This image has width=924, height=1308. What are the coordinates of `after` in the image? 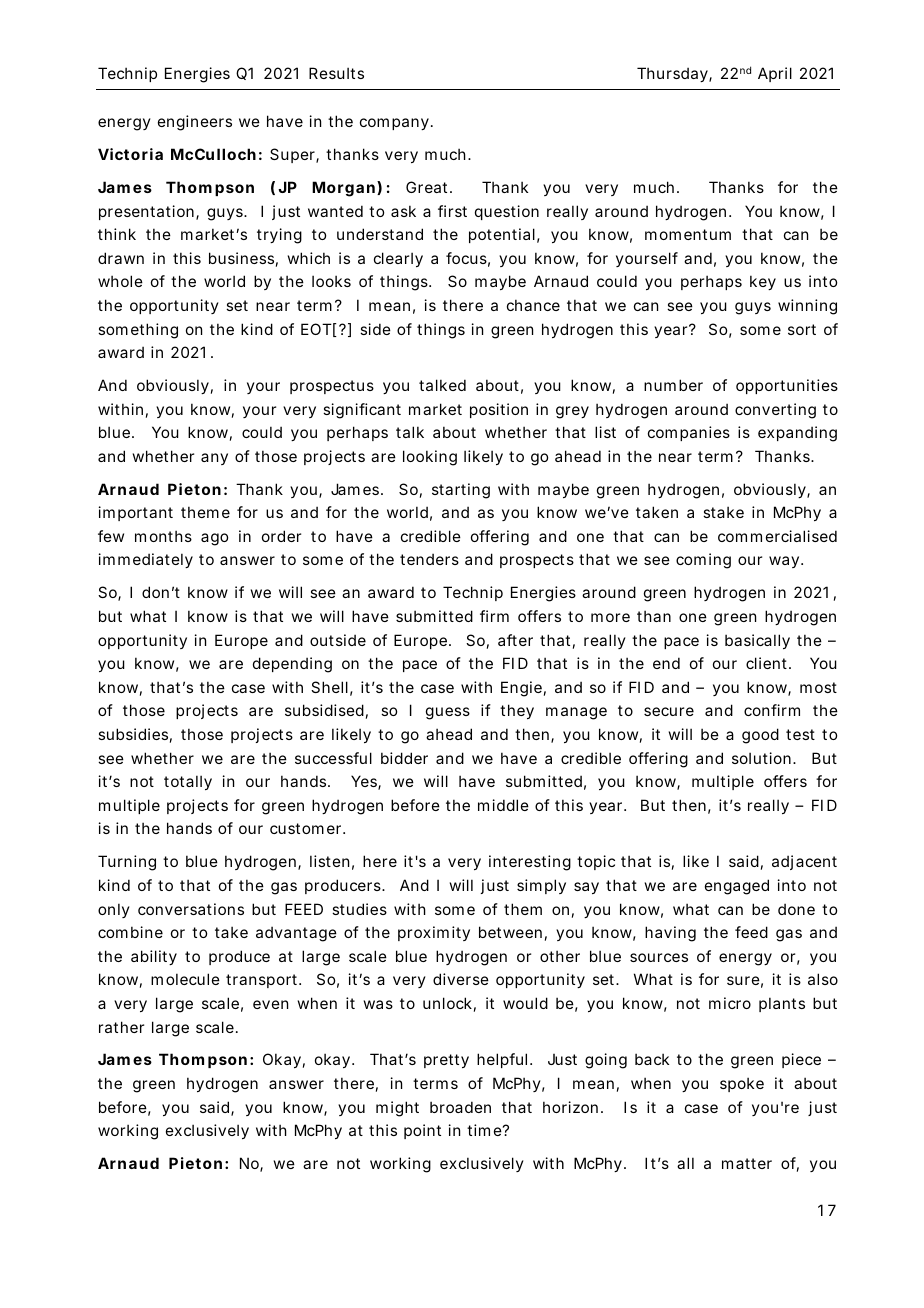 It's located at (515, 640).
